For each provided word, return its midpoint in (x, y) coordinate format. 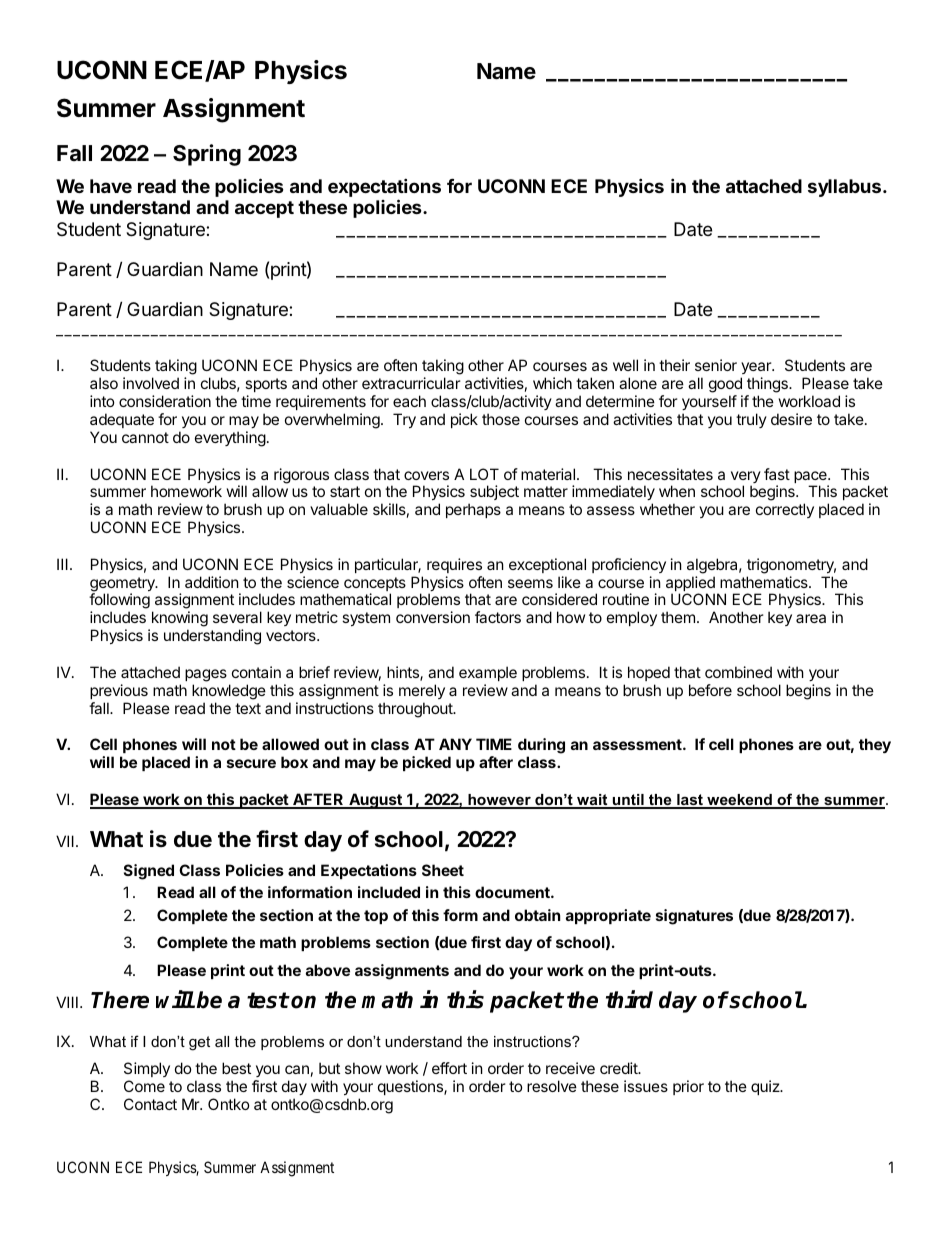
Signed (149, 872)
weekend (739, 801)
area (811, 618)
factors (498, 617)
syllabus (846, 188)
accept (264, 209)
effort (449, 1068)
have (111, 186)
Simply (147, 1069)
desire (791, 419)
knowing (178, 620)
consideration (165, 401)
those (501, 419)
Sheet (443, 870)
